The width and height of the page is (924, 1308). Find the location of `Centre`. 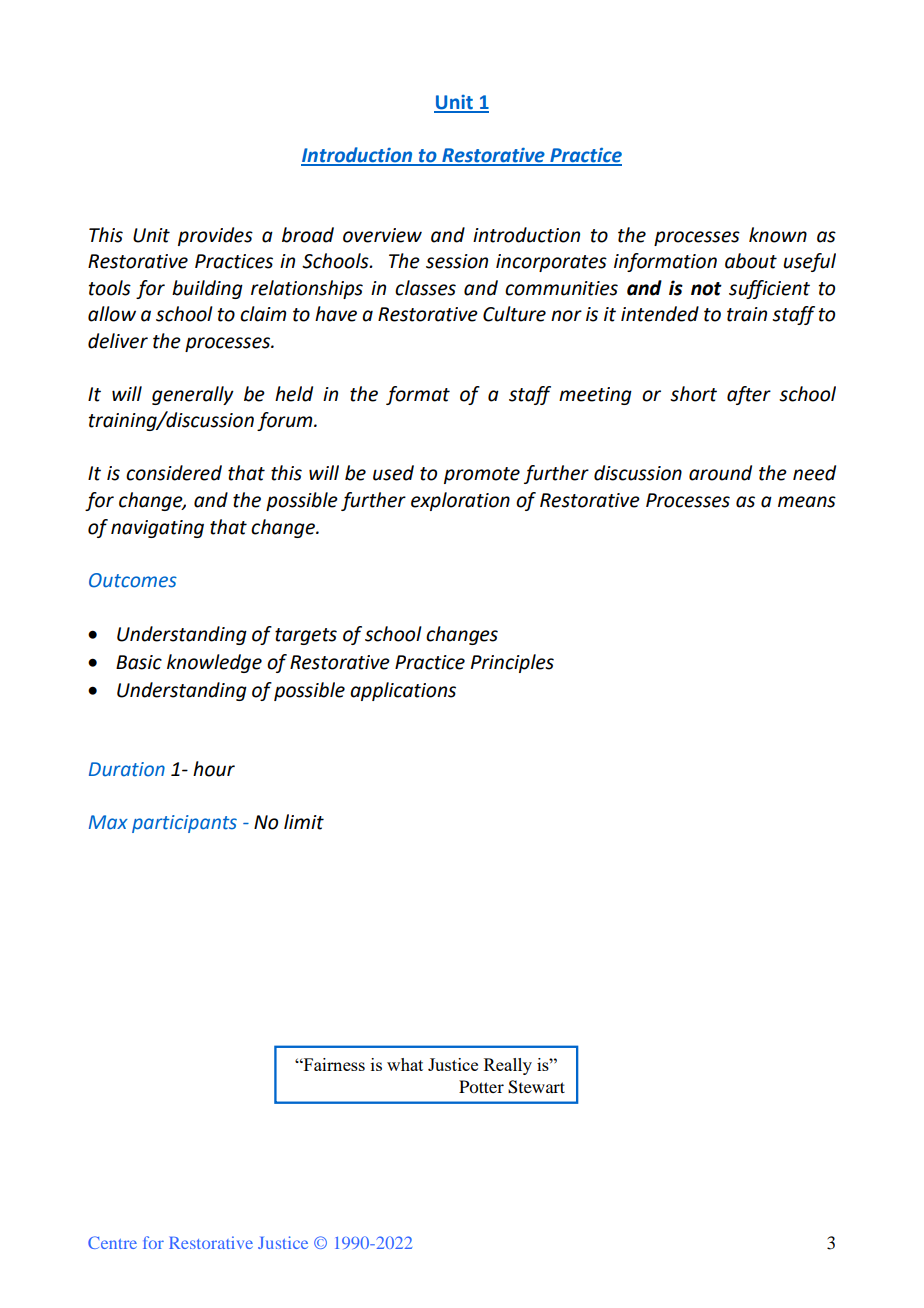

Centre is located at coordinates (112, 1242).
